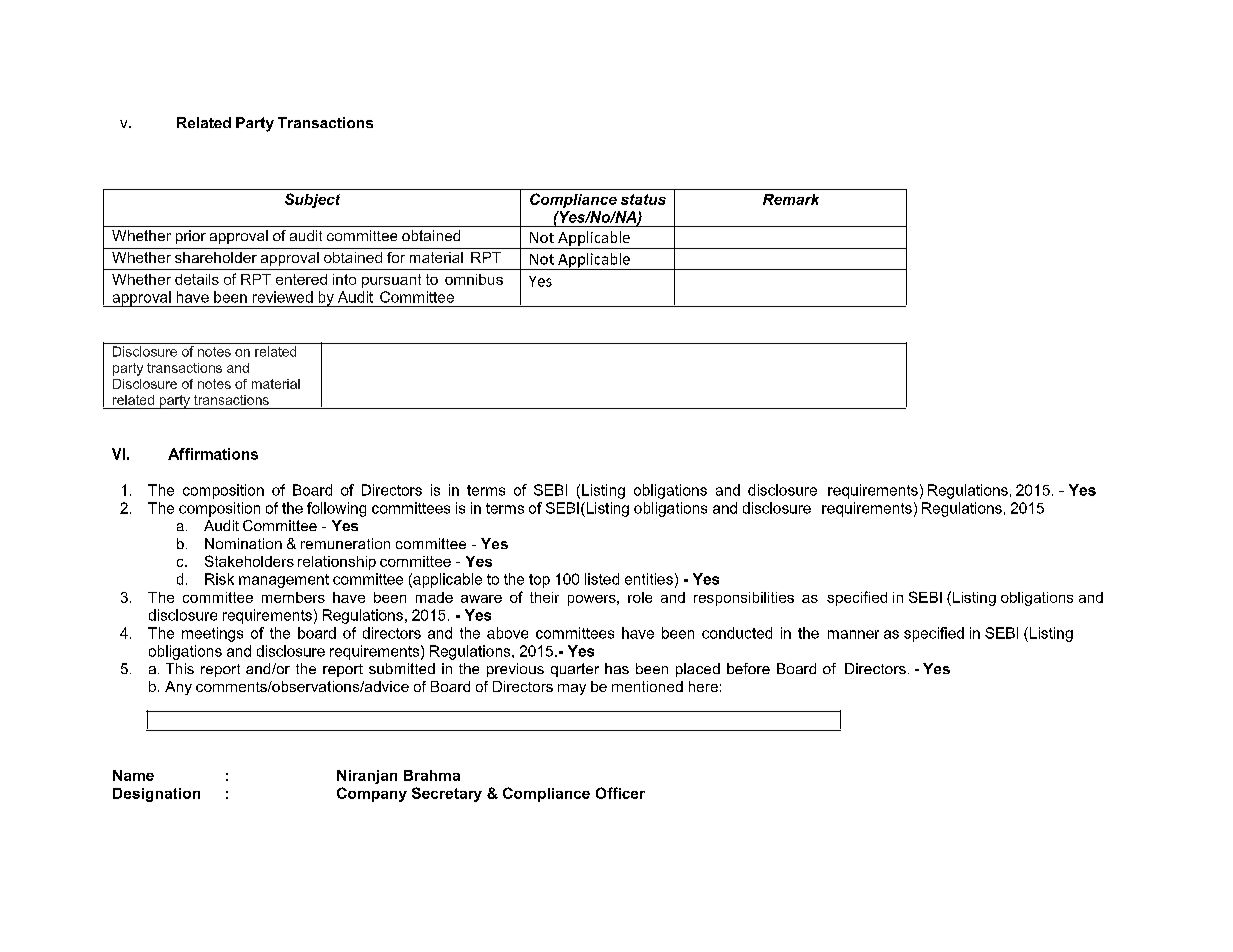 Image resolution: width=1233 pixels, height=952 pixels. What do you see at coordinates (219, 579) in the screenshot?
I see `Risk` at bounding box center [219, 579].
